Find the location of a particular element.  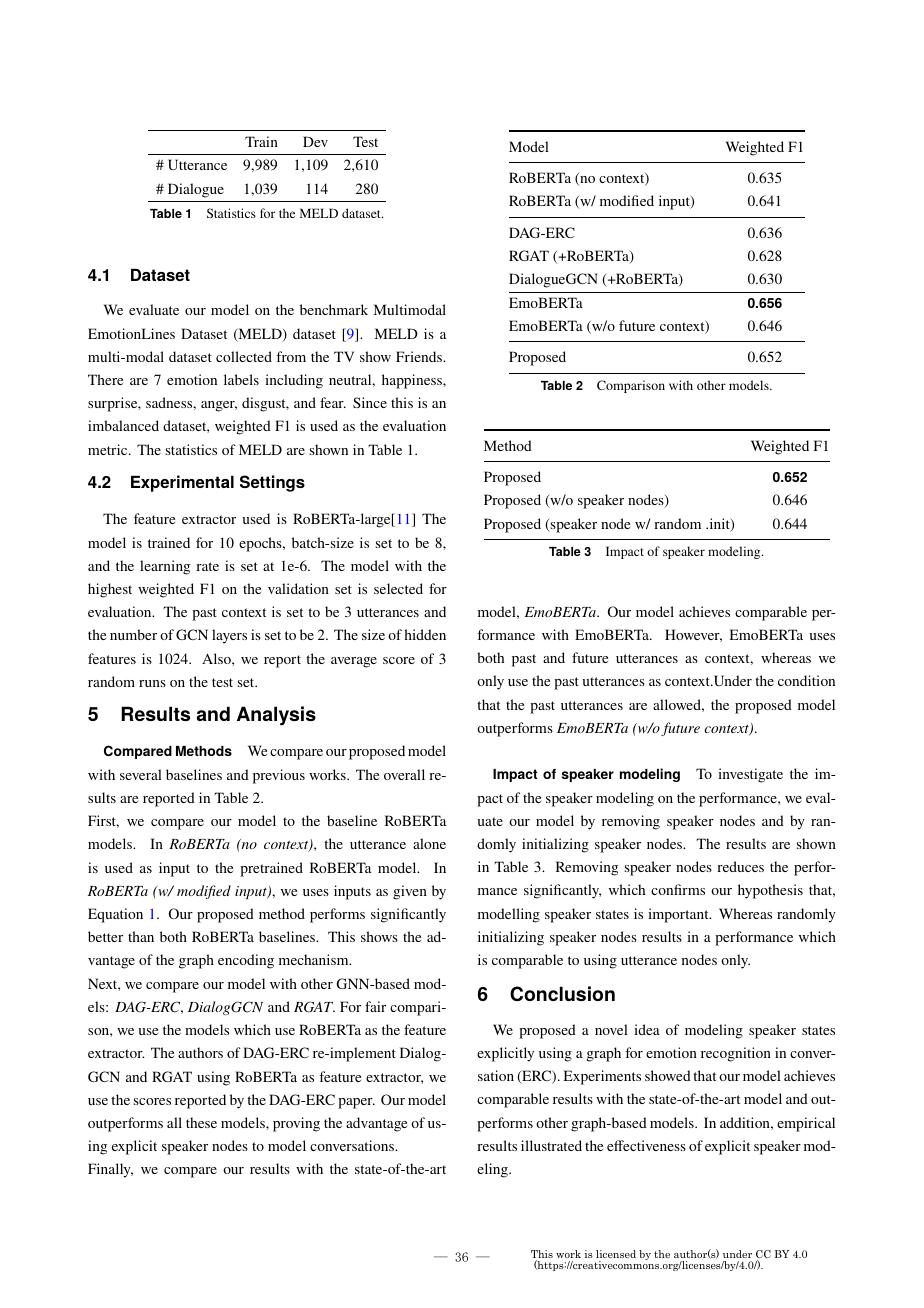

Friends is located at coordinates (420, 356).
